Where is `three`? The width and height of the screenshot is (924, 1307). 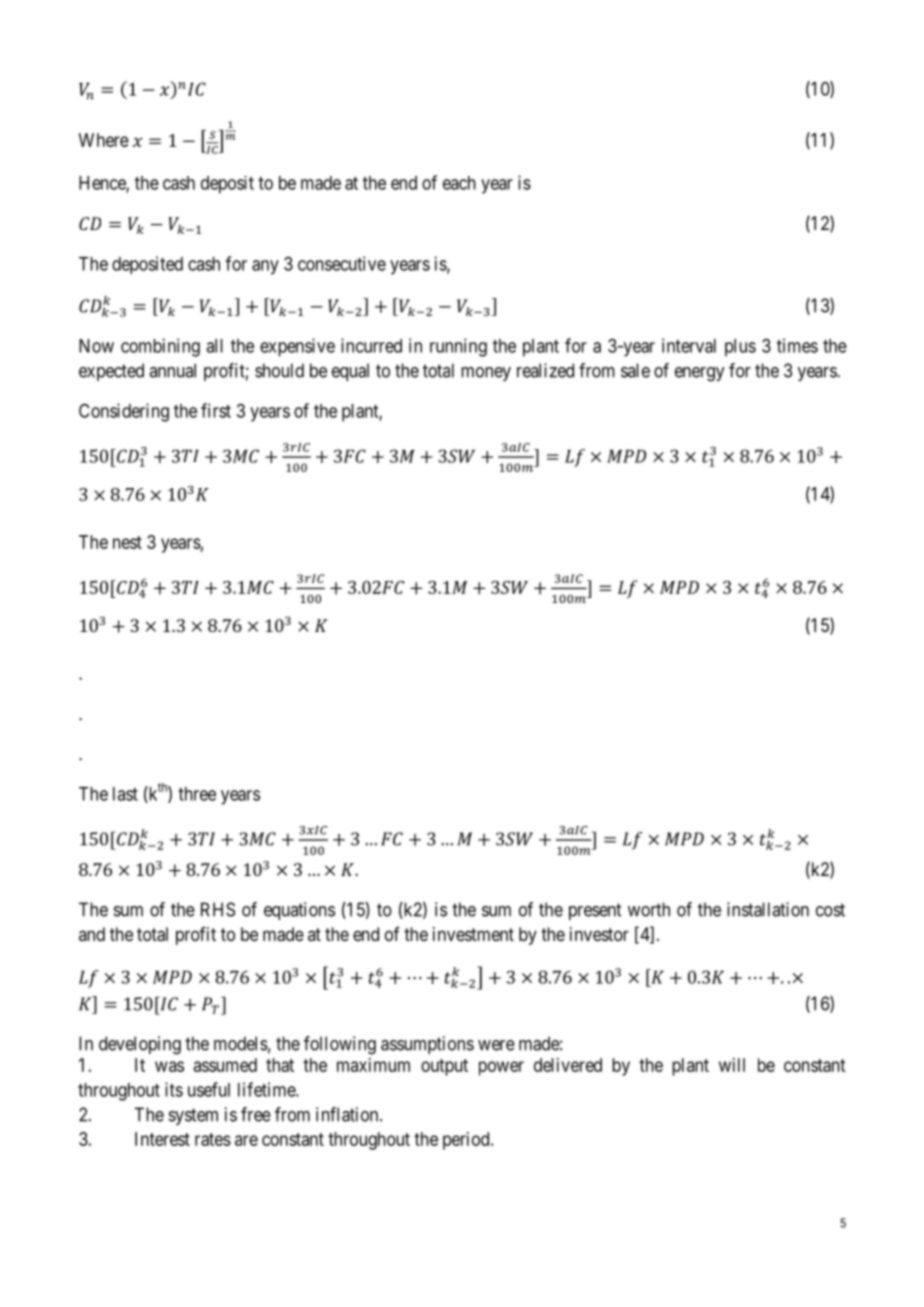
three is located at coordinates (197, 794).
